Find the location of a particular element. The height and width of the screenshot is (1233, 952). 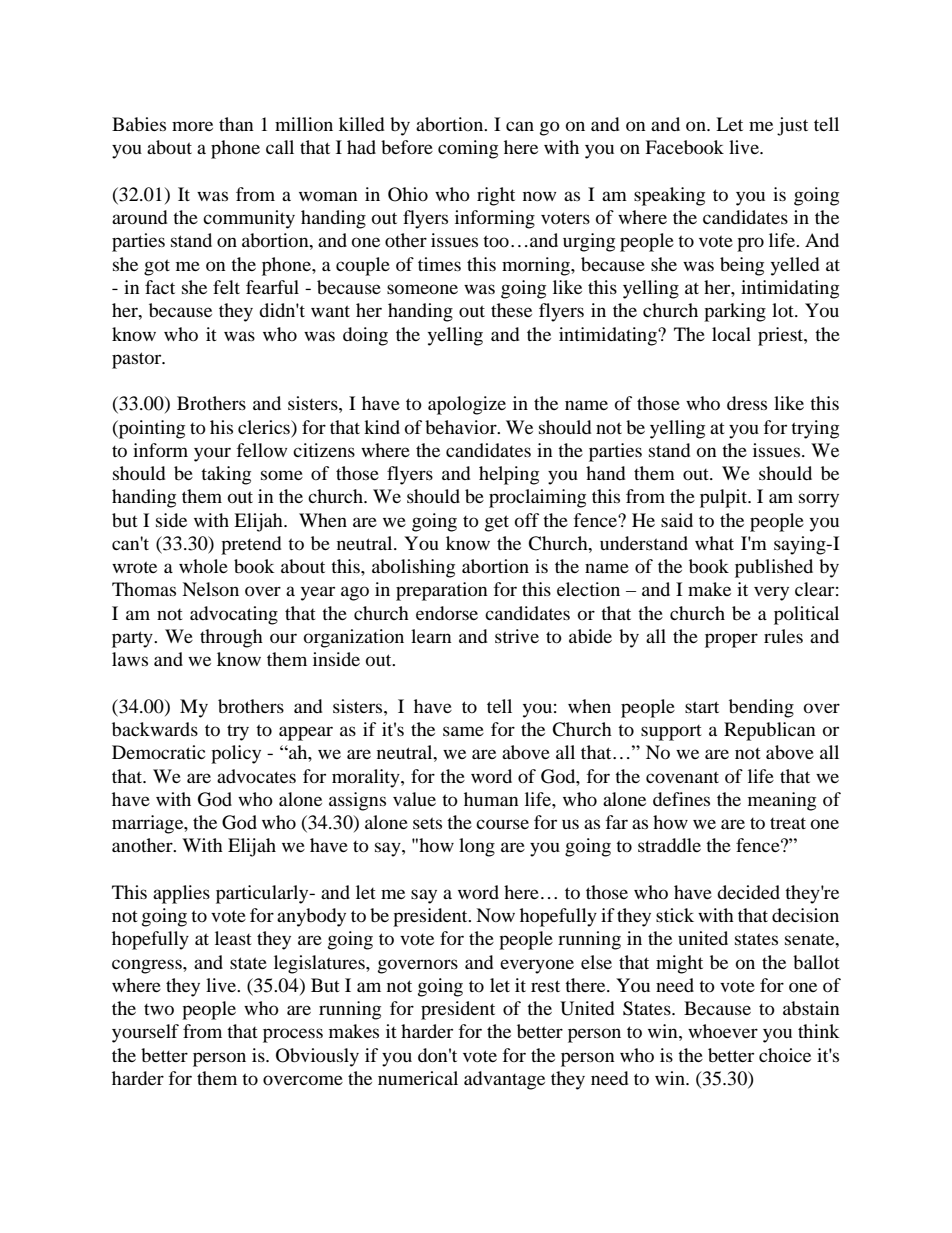

Nelson is located at coordinates (210, 589).
